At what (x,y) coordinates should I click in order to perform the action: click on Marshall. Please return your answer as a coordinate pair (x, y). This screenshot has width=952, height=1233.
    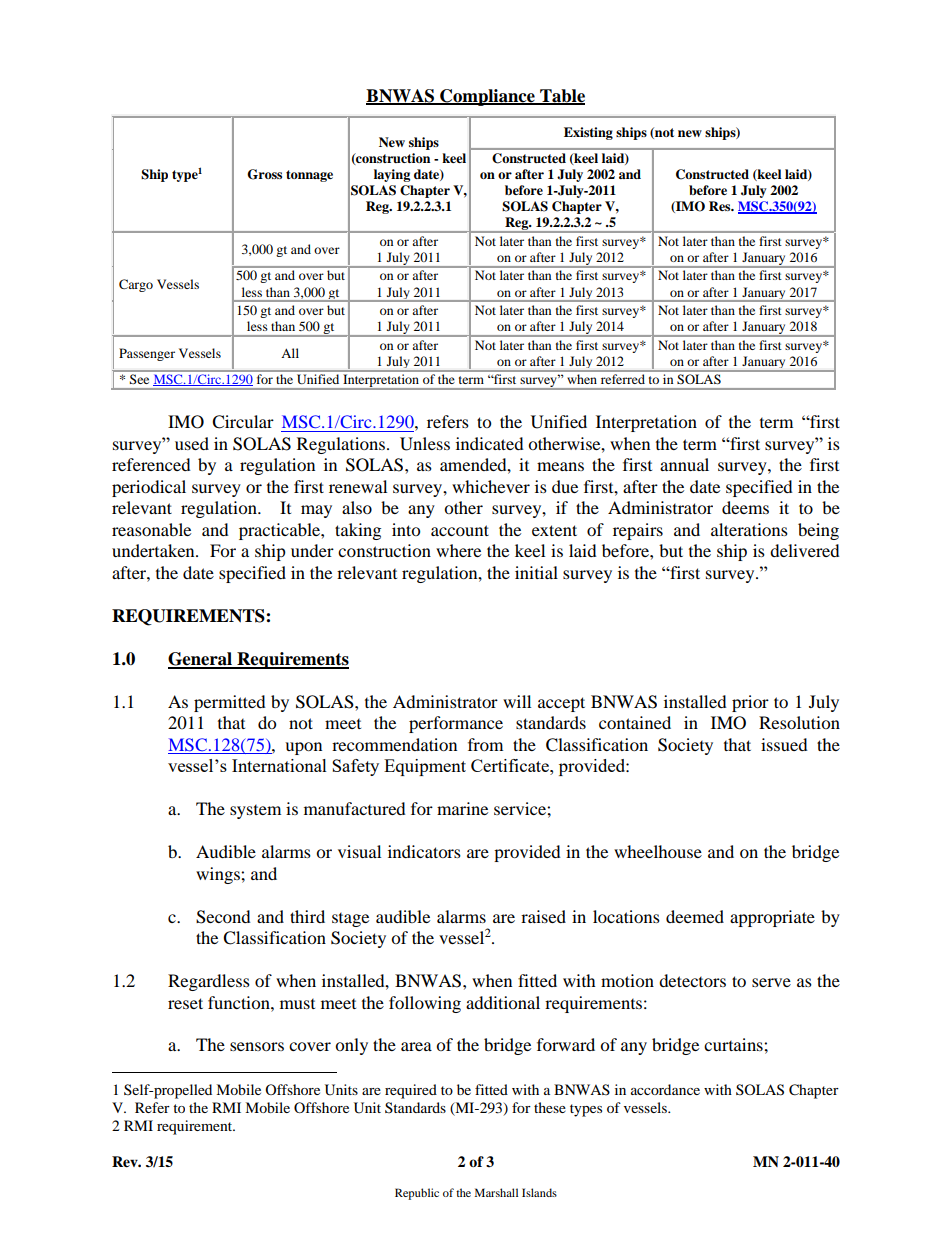
    Looking at the image, I should click on (496, 1192).
